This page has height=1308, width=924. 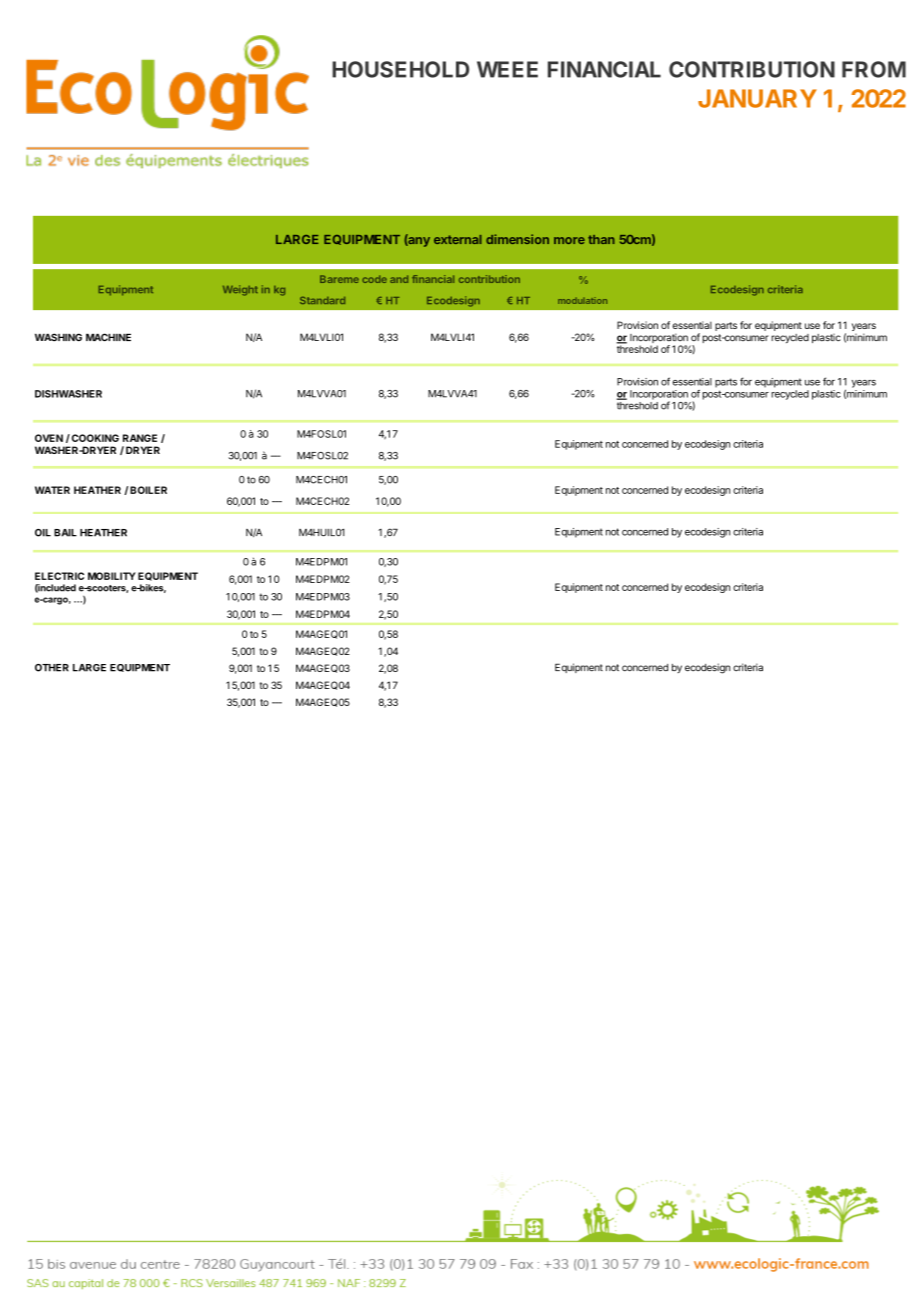 I want to click on WEEE, so click(x=507, y=69).
